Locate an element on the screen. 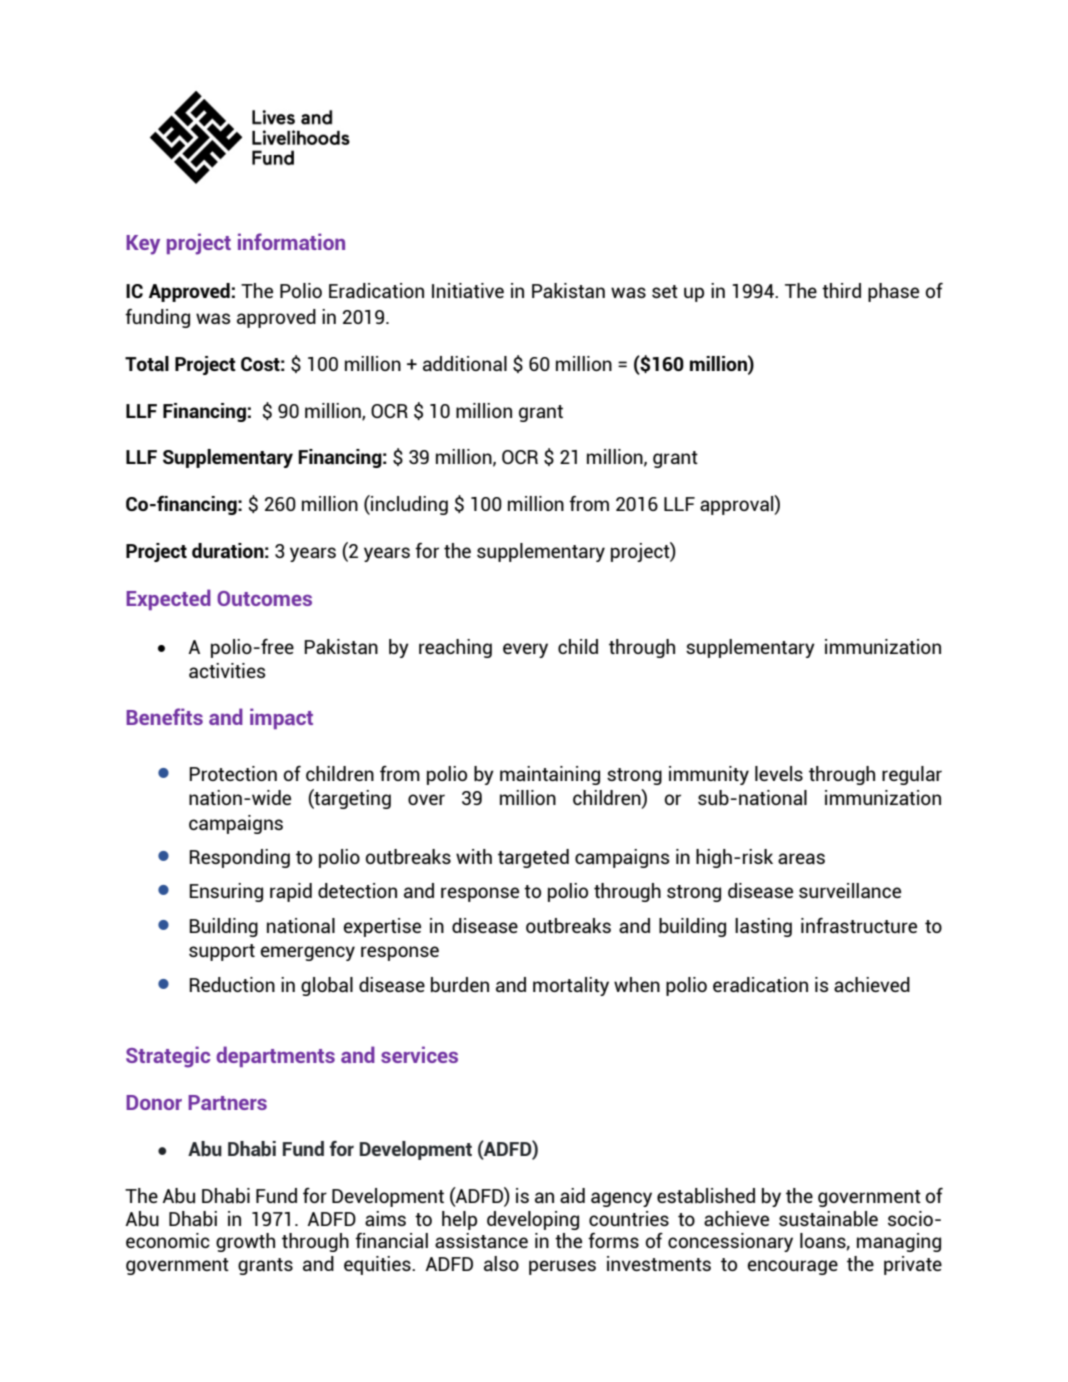 The image size is (1068, 1382). information is located at coordinates (291, 241).
